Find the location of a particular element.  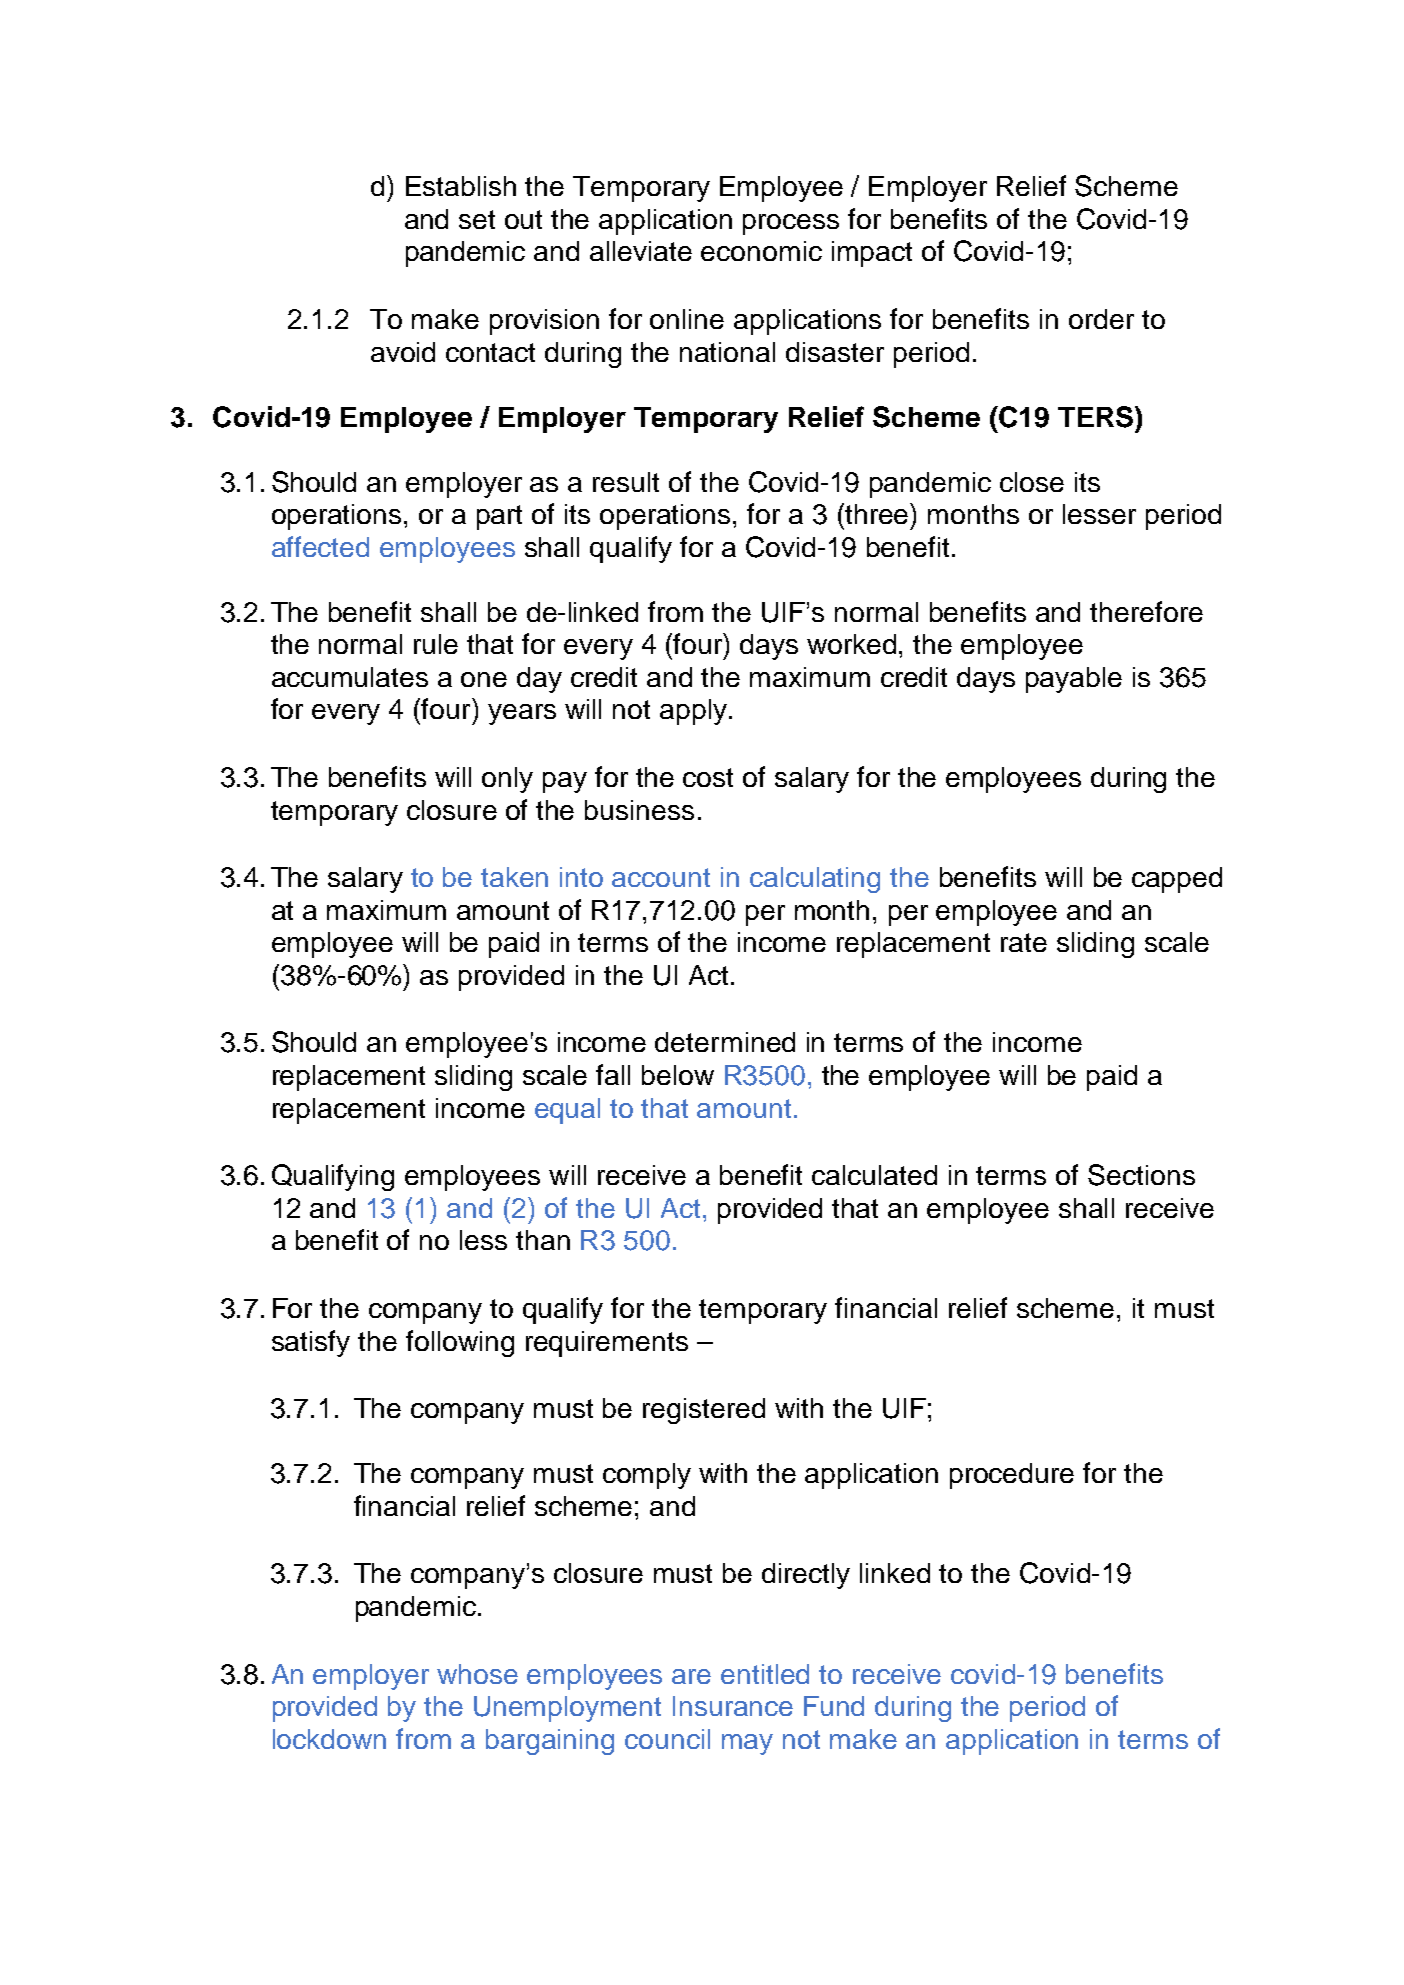

economic is located at coordinates (761, 251).
